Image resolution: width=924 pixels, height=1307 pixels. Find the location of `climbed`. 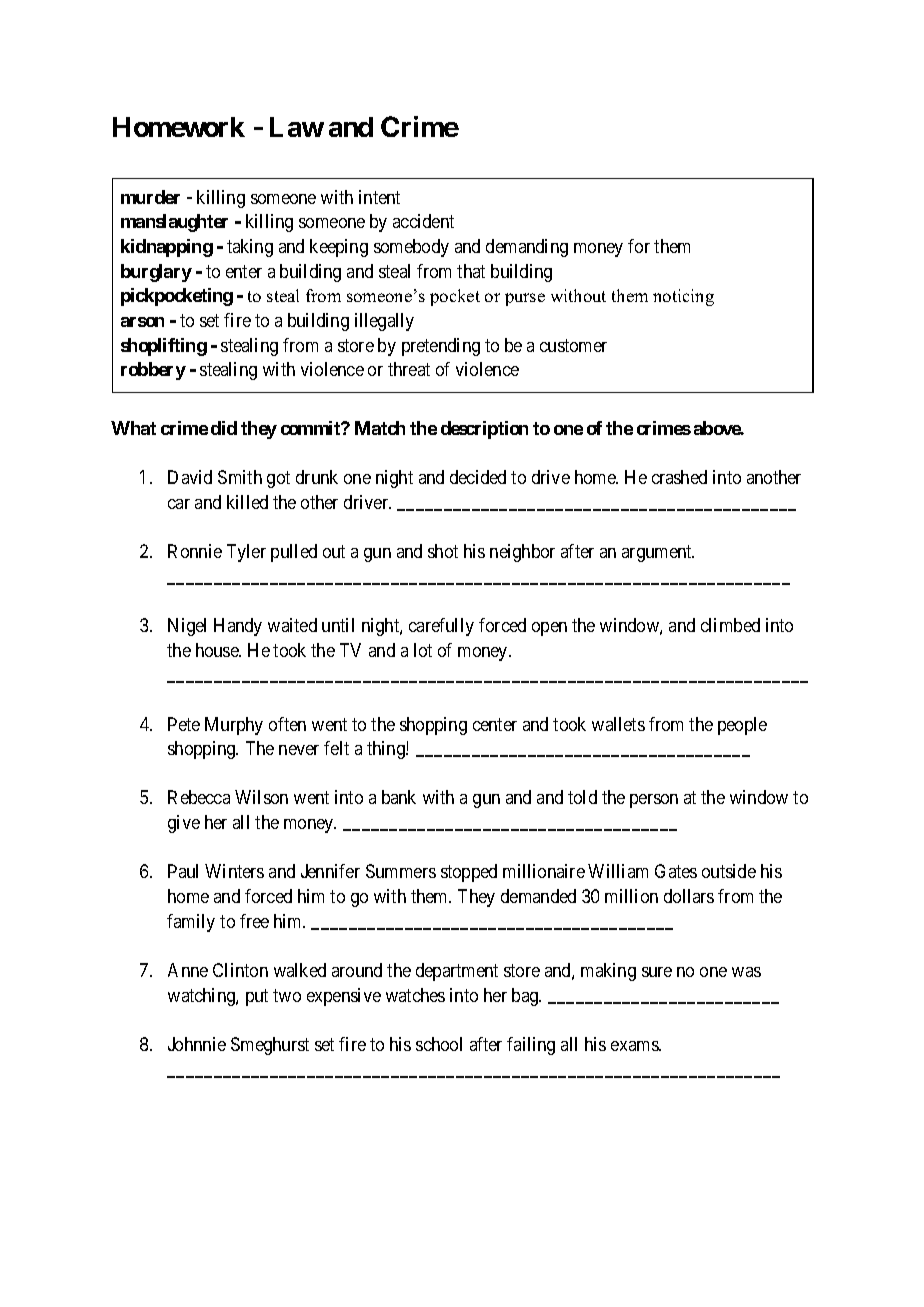

climbed is located at coordinates (730, 625).
